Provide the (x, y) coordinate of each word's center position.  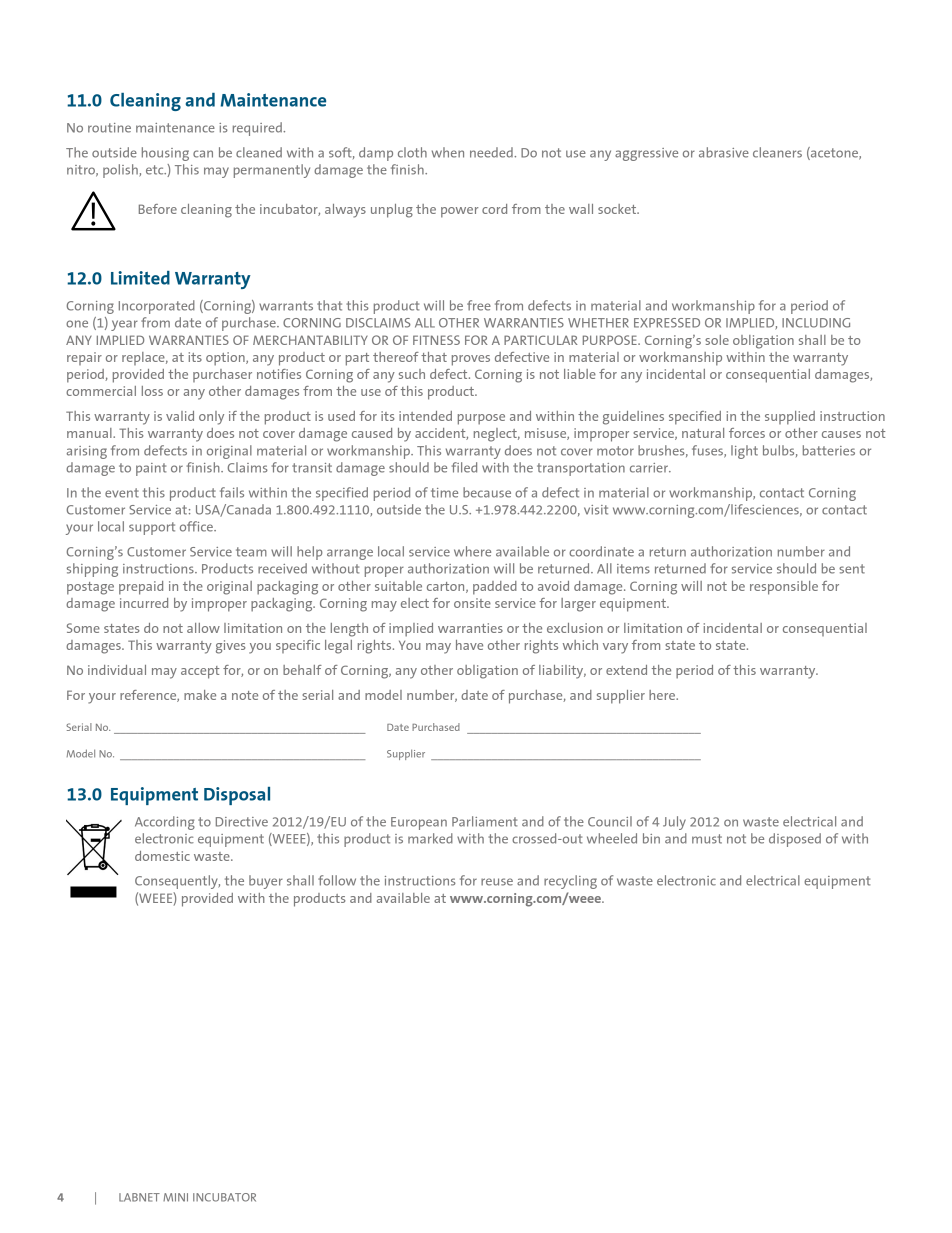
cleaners (777, 152)
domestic (162, 856)
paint (151, 469)
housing (165, 154)
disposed (795, 840)
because (487, 492)
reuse (497, 882)
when (448, 152)
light (744, 452)
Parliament (484, 821)
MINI (175, 1197)
